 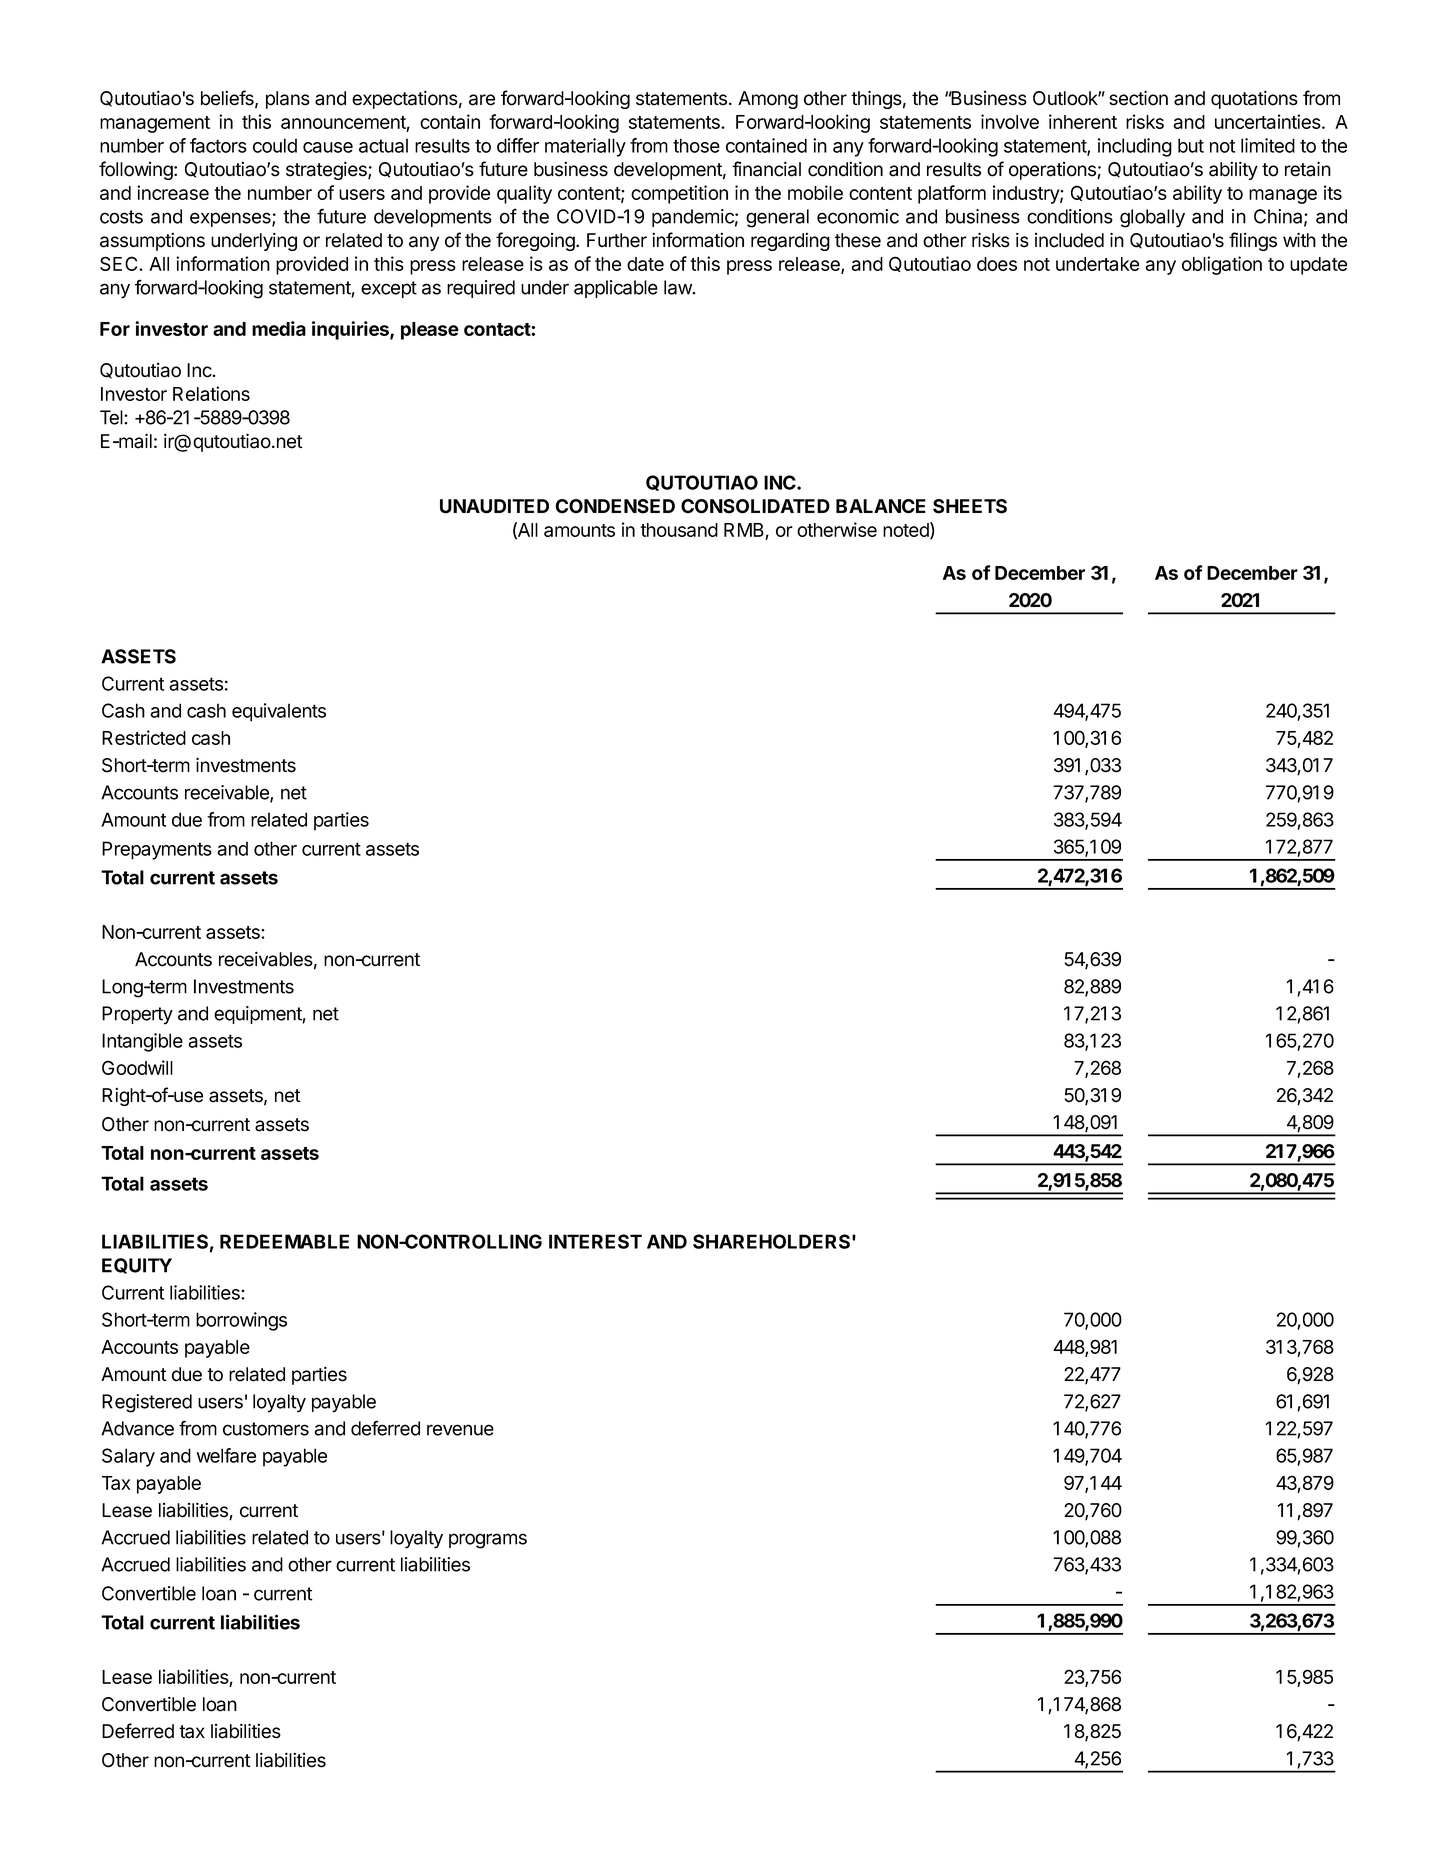 What do you see at coordinates (226, 1455) in the image?
I see `welfare` at bounding box center [226, 1455].
